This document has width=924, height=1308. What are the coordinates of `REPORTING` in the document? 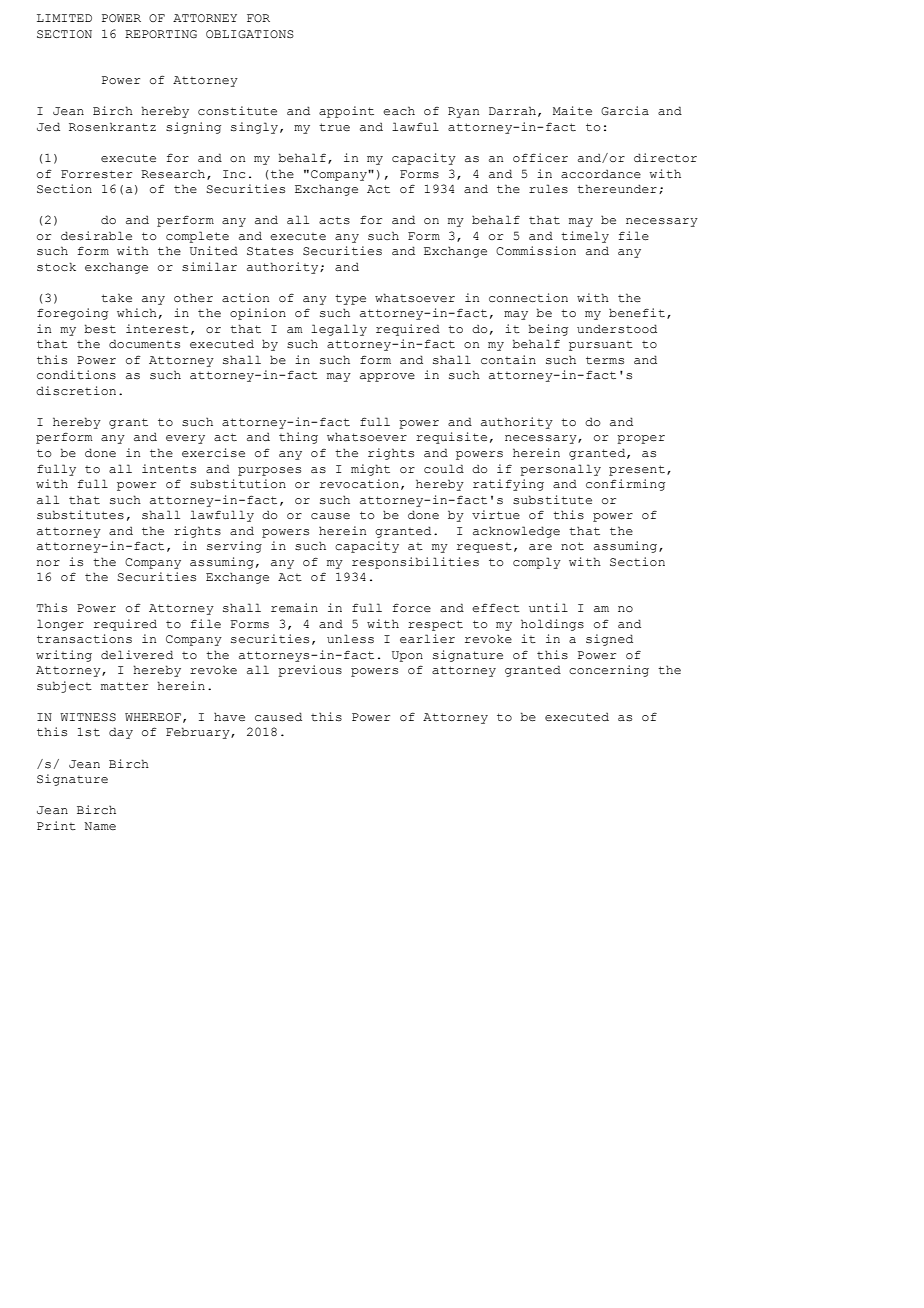 It's located at (161, 34).
